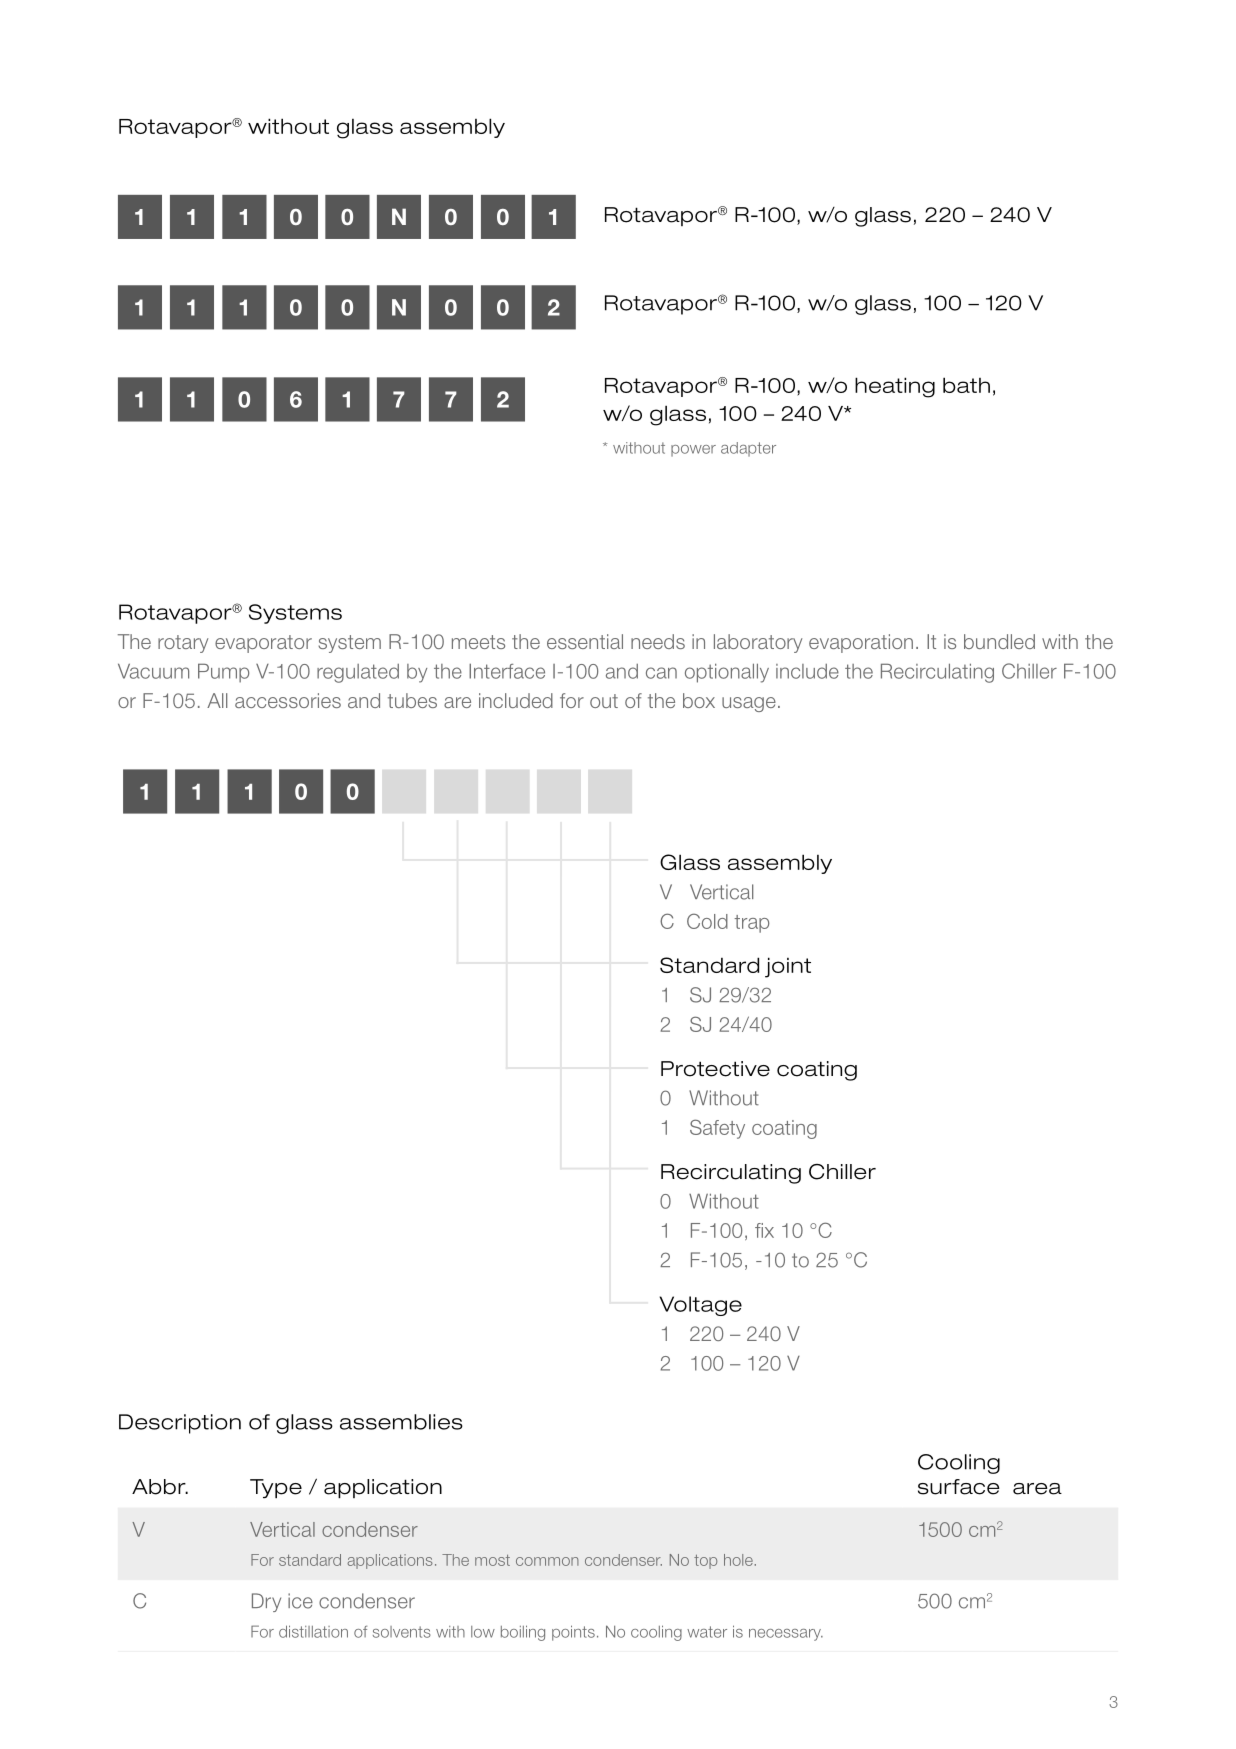  Describe the element at coordinates (707, 921) in the document. I see `Cold` at that location.
